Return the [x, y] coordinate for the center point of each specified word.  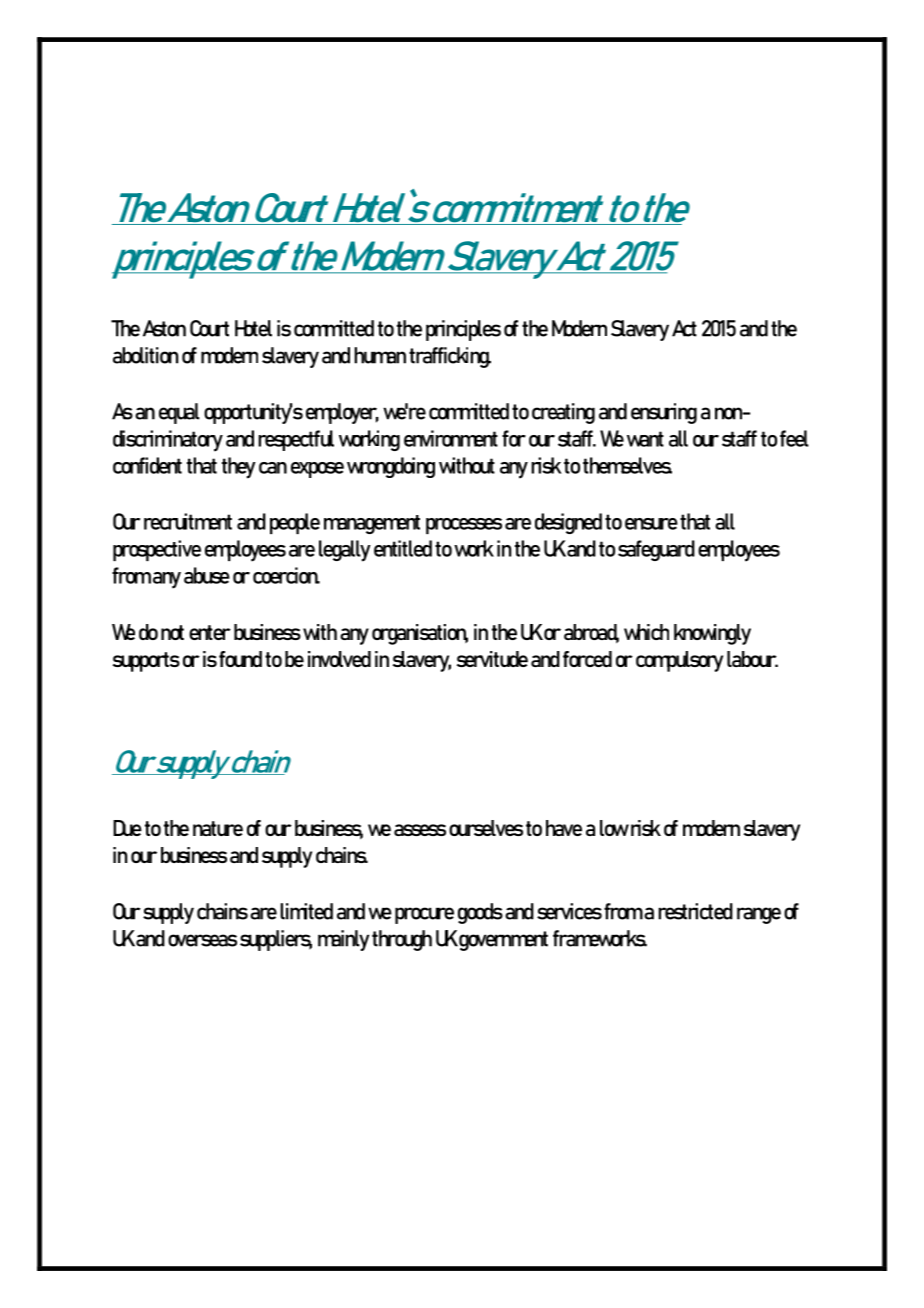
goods [480, 913]
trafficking [450, 357]
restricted [695, 911]
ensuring [664, 413]
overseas [202, 940]
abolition [145, 355]
